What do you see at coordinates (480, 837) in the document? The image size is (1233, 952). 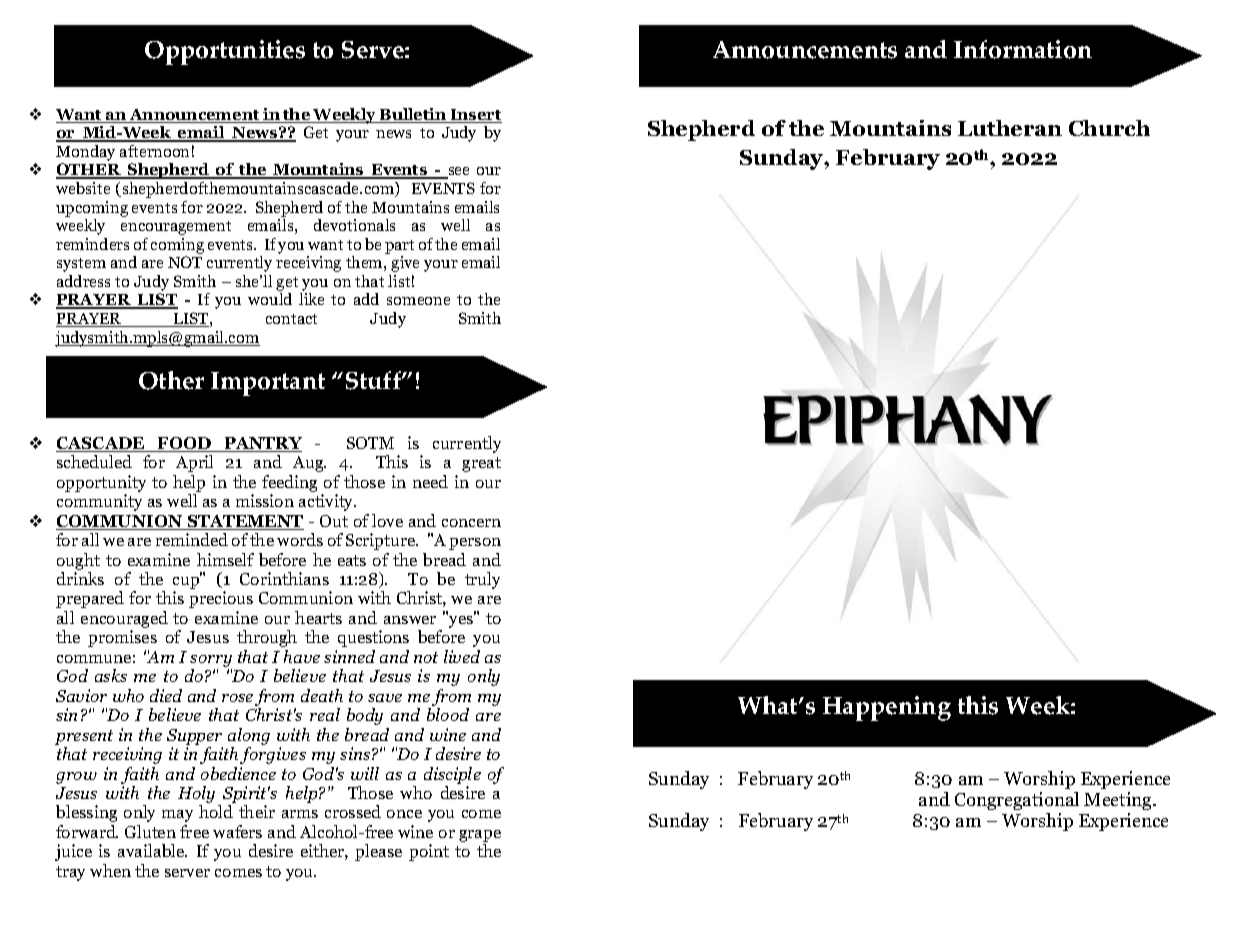 I see `grape` at bounding box center [480, 837].
